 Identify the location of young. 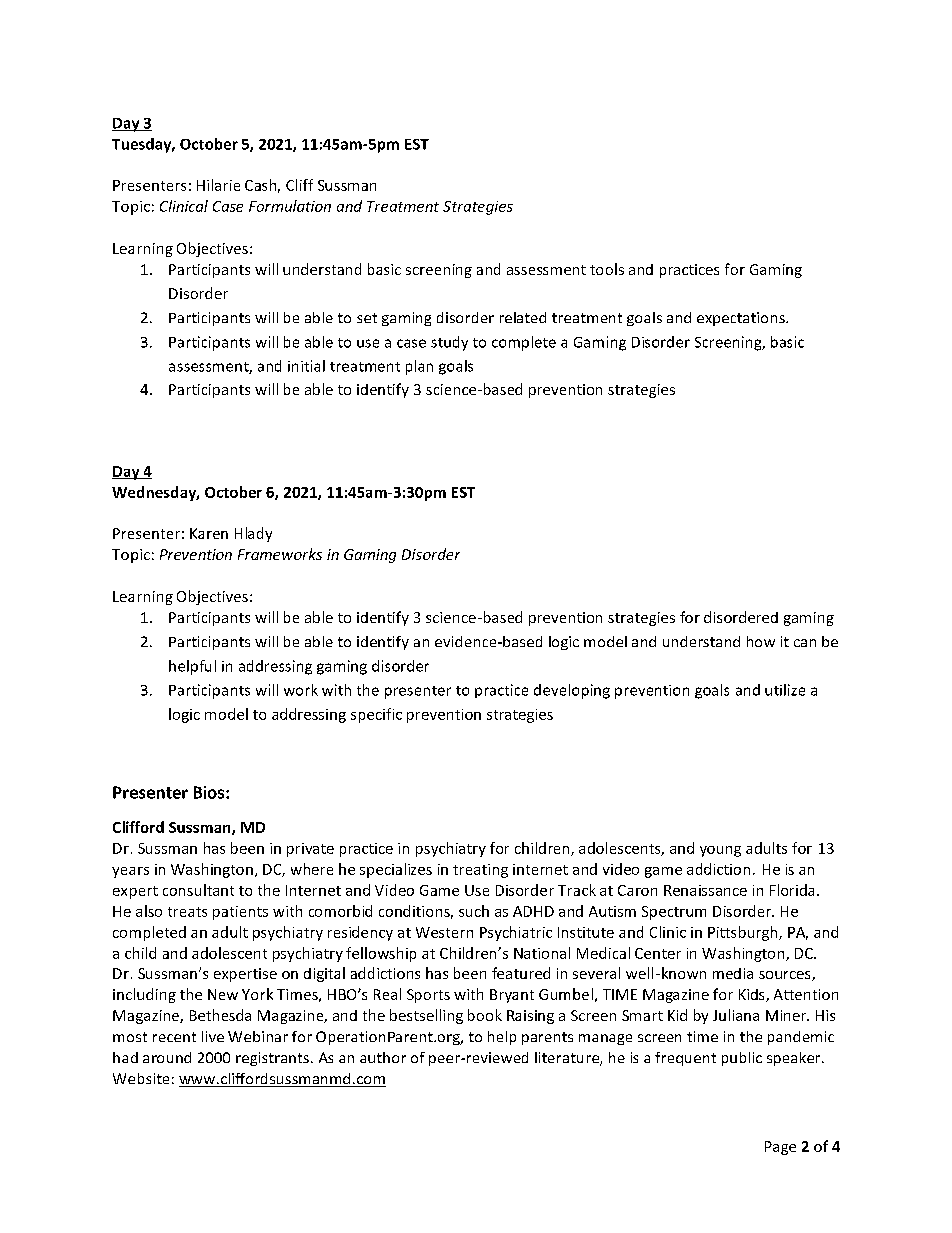
(720, 851).
